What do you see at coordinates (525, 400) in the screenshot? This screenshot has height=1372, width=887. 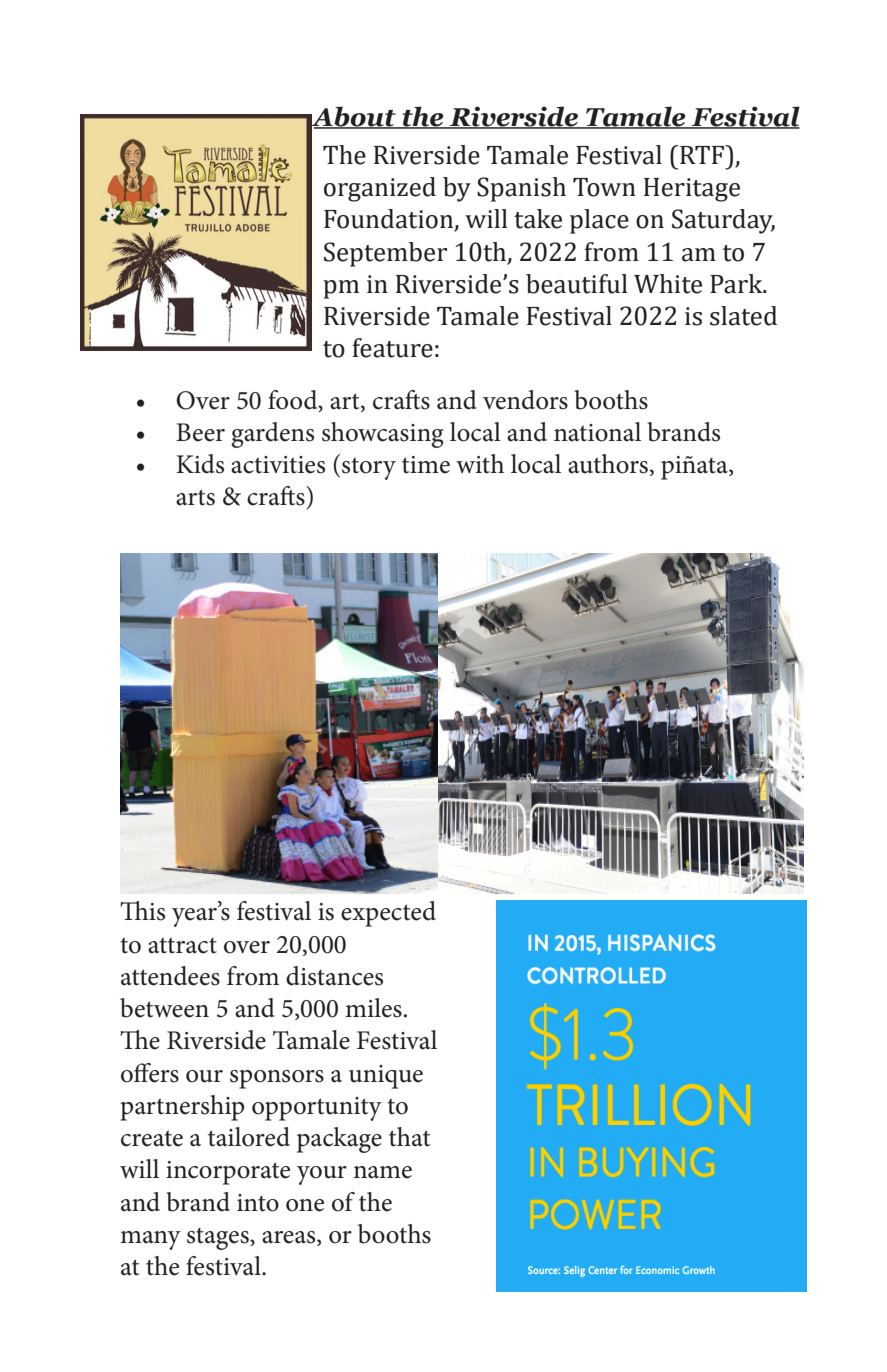 I see `vendors` at bounding box center [525, 400].
